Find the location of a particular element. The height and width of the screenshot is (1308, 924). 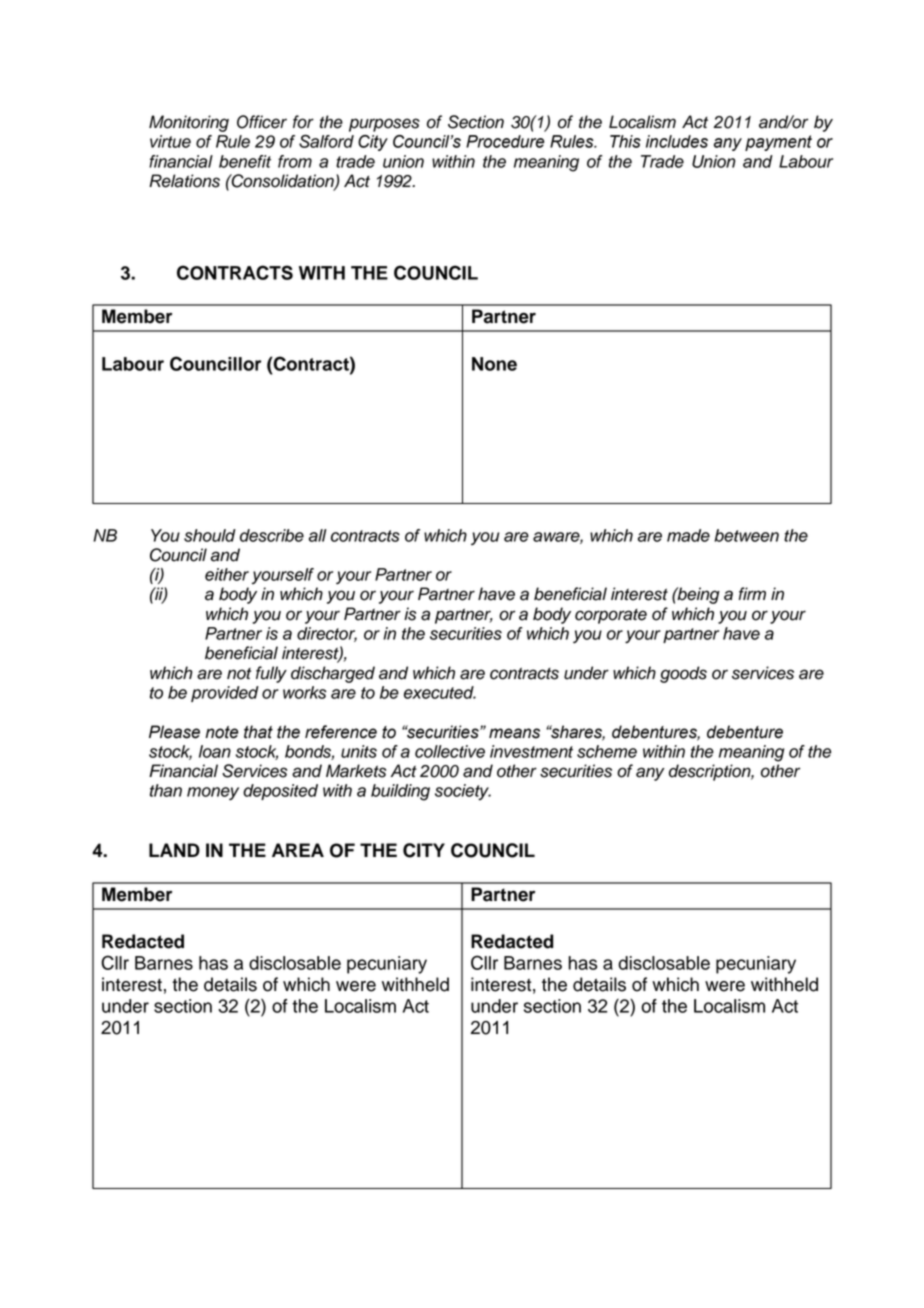

None is located at coordinates (494, 364).
